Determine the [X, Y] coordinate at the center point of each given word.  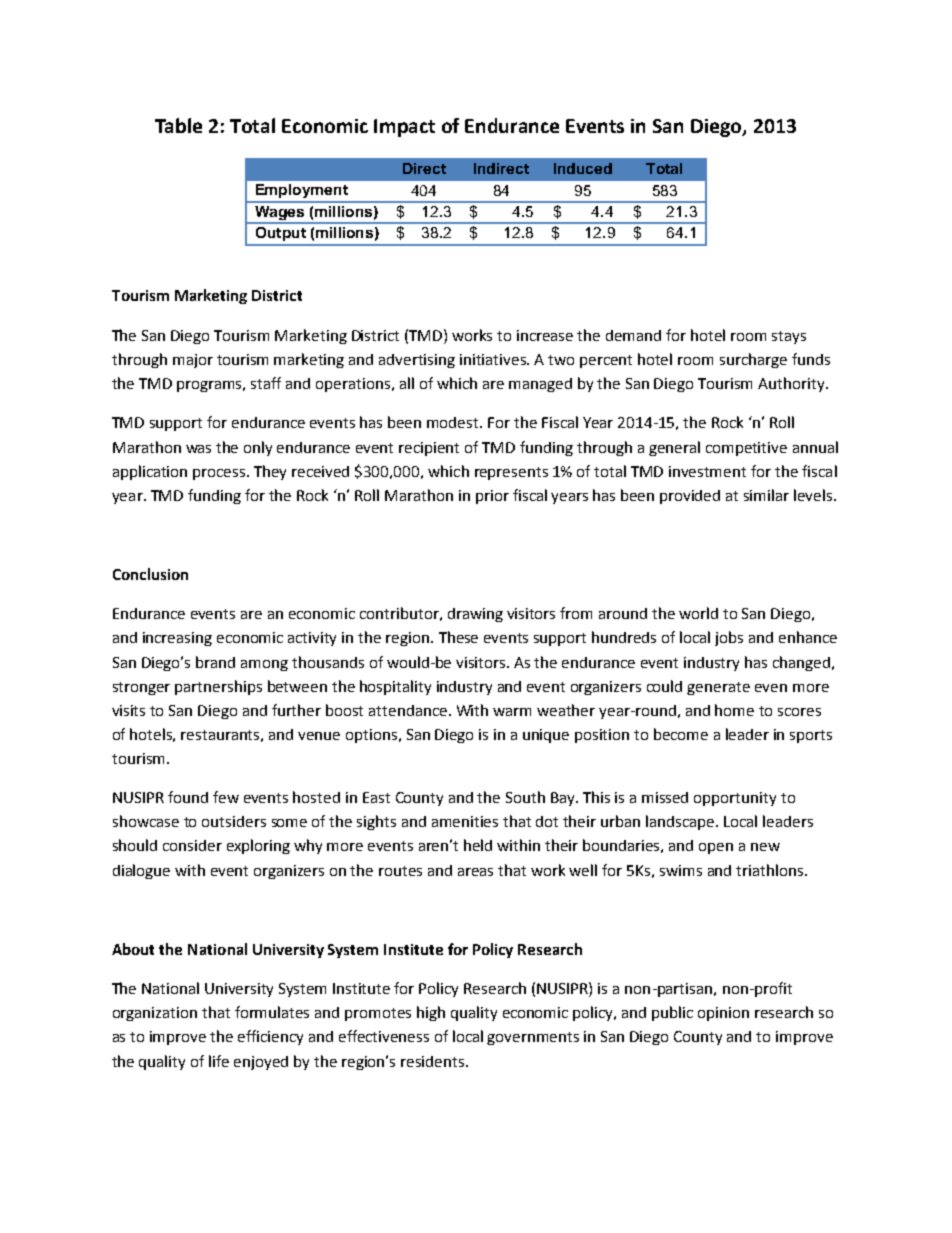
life [219, 1061]
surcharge [753, 360]
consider [192, 845]
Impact [404, 128]
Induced [583, 168]
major [193, 361]
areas [475, 872]
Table [178, 125]
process [220, 474]
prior [492, 497]
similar [766, 495]
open [716, 848]
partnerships [218, 687]
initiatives [494, 359]
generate [718, 688]
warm [512, 712]
